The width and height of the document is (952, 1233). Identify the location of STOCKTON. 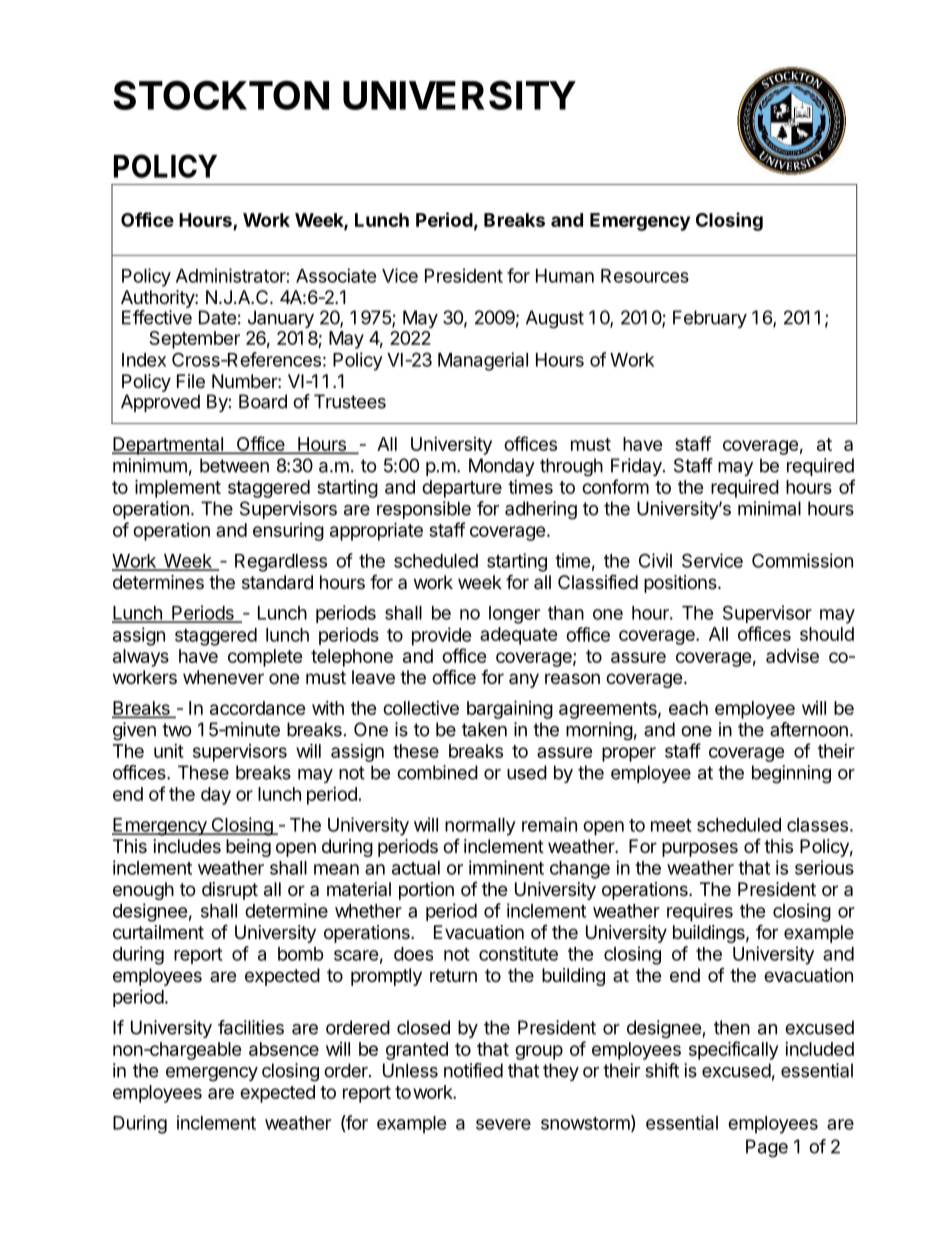
(221, 95).
